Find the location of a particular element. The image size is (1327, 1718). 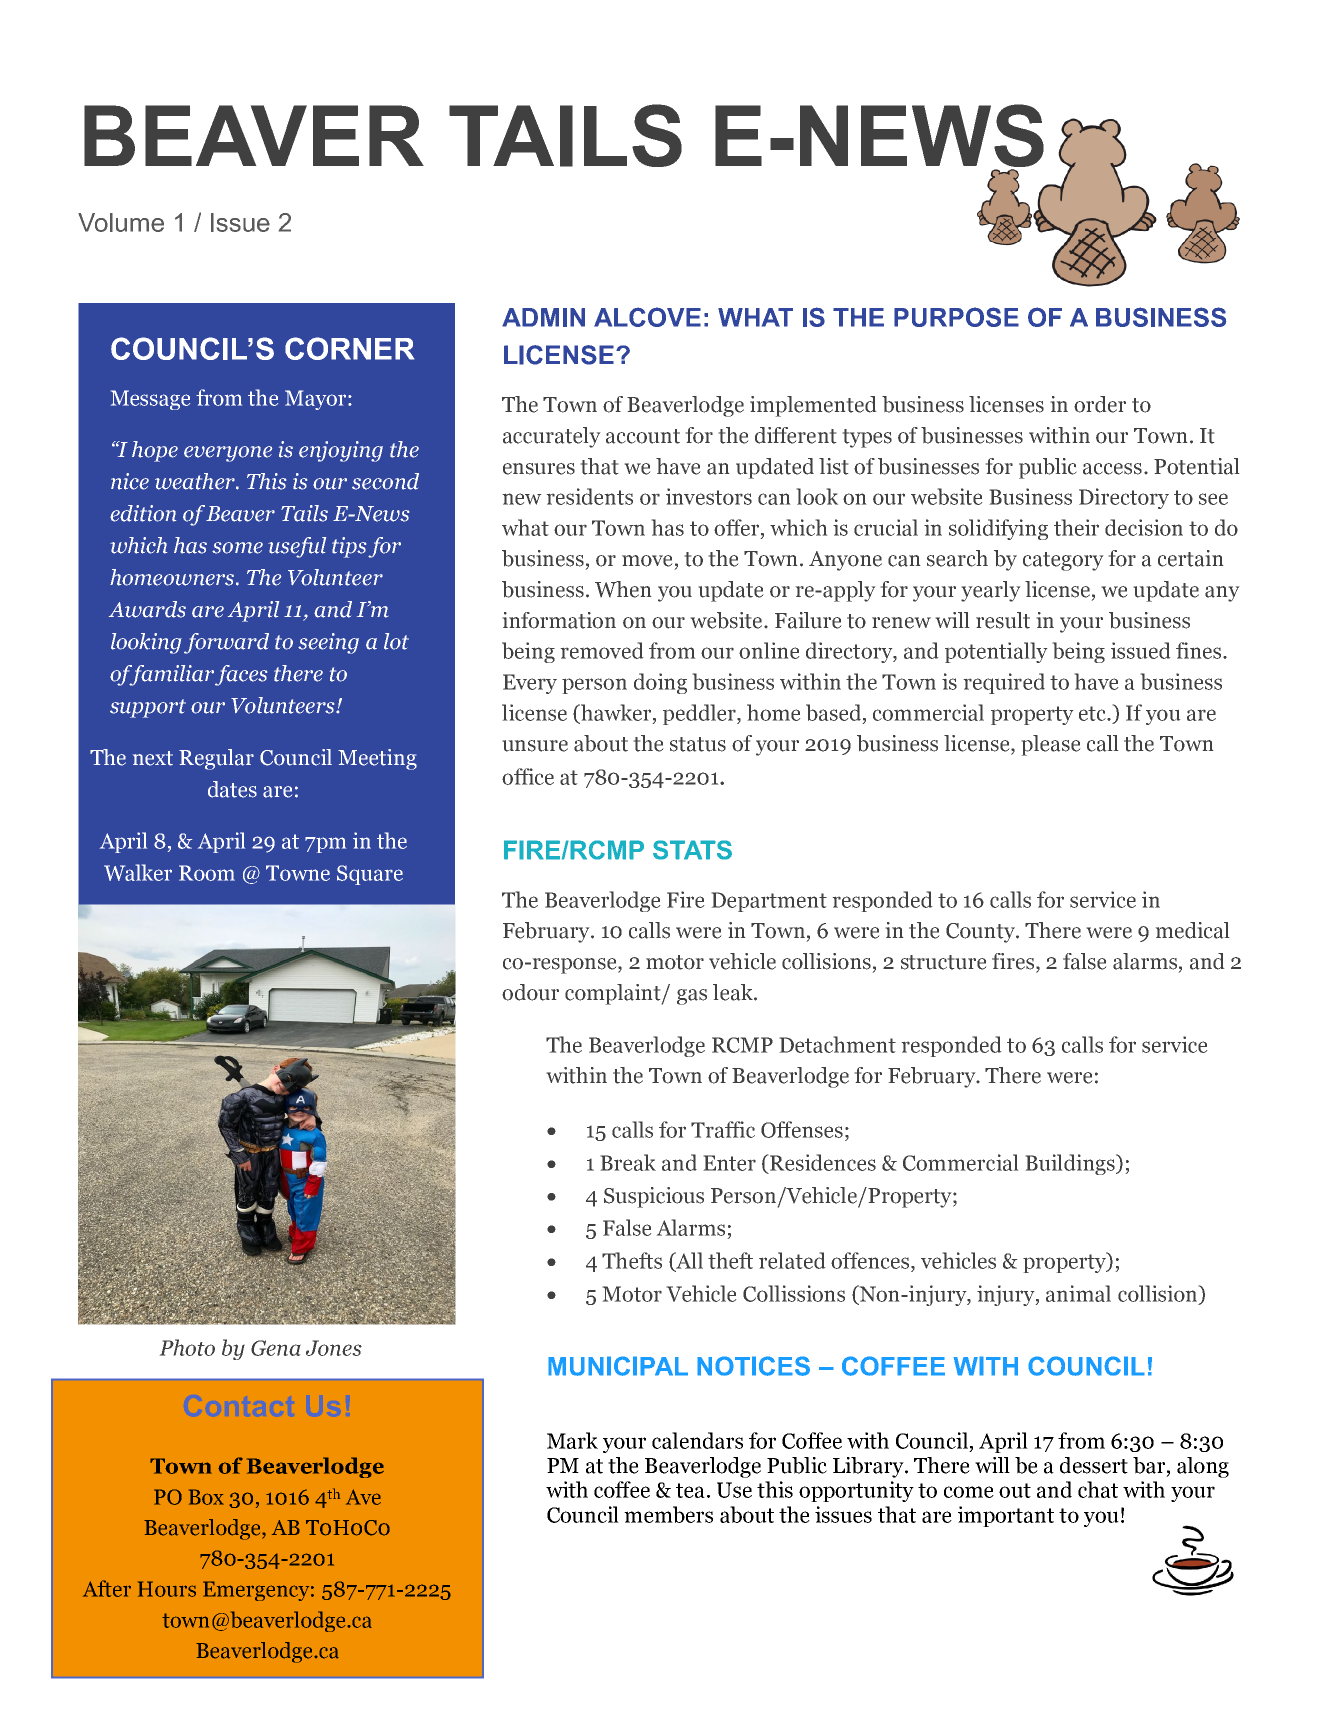

STATS is located at coordinates (692, 850).
